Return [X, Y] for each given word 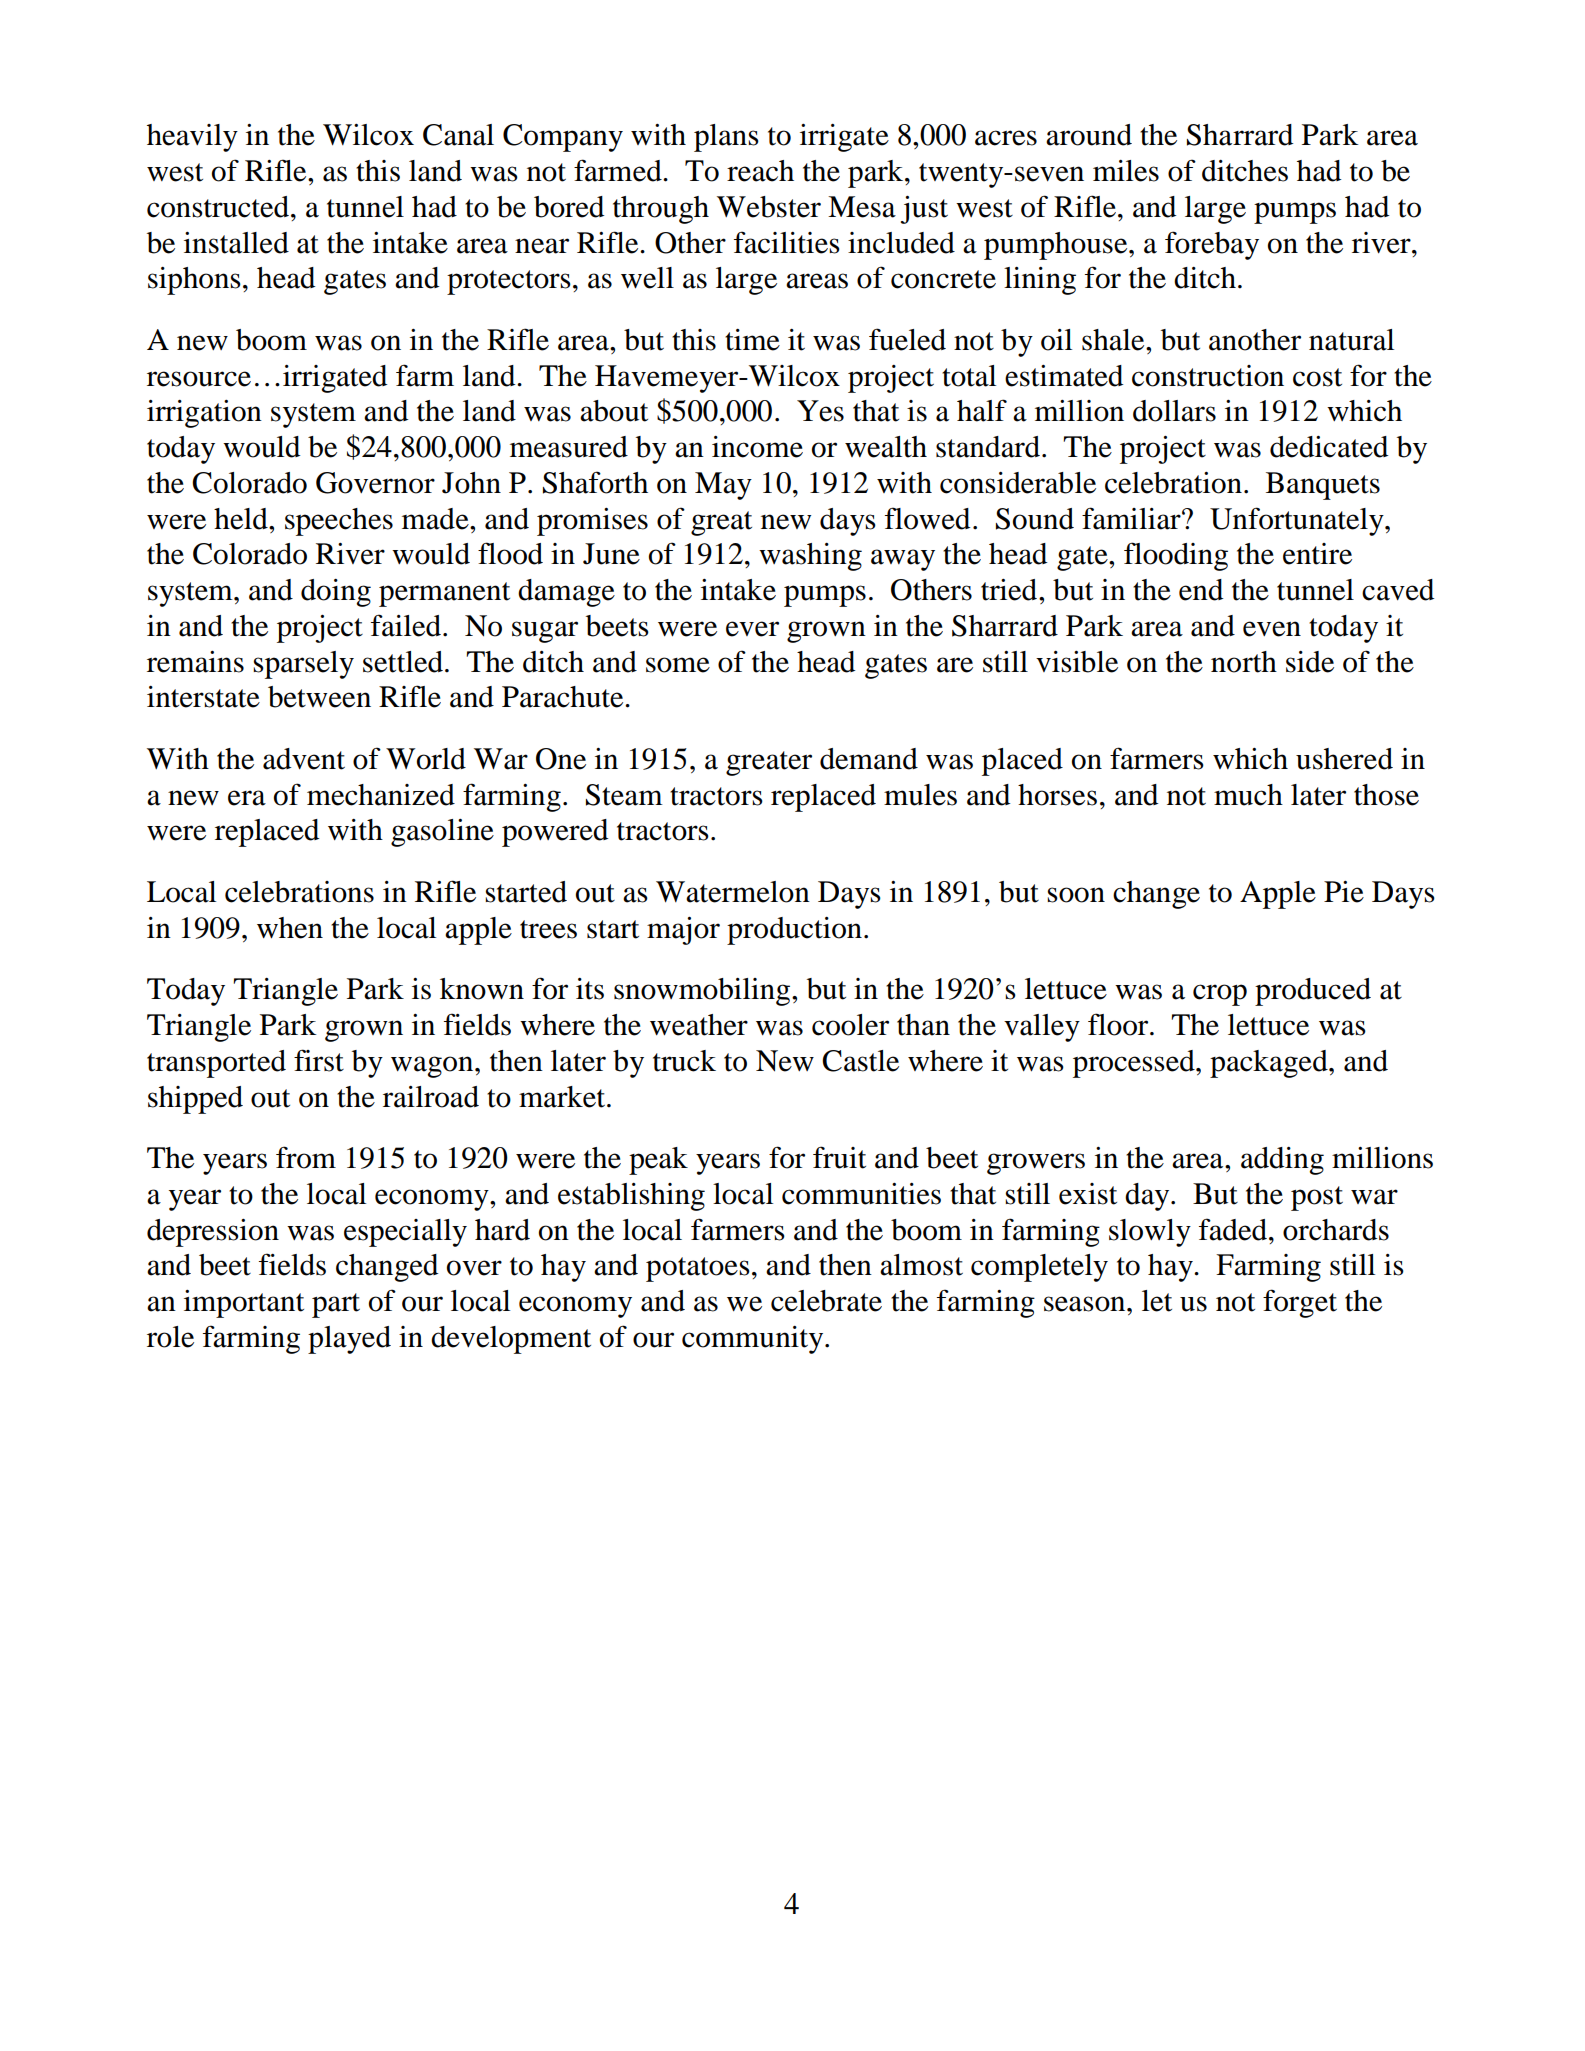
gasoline [442, 833]
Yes [820, 411]
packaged [1270, 1064]
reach [760, 171]
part [336, 1305]
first [319, 1060]
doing [336, 593]
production [794, 931]
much [1248, 795]
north [1244, 662]
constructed [219, 207]
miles [1126, 171]
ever [752, 629]
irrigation [204, 414]
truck [684, 1061]
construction [1208, 376]
